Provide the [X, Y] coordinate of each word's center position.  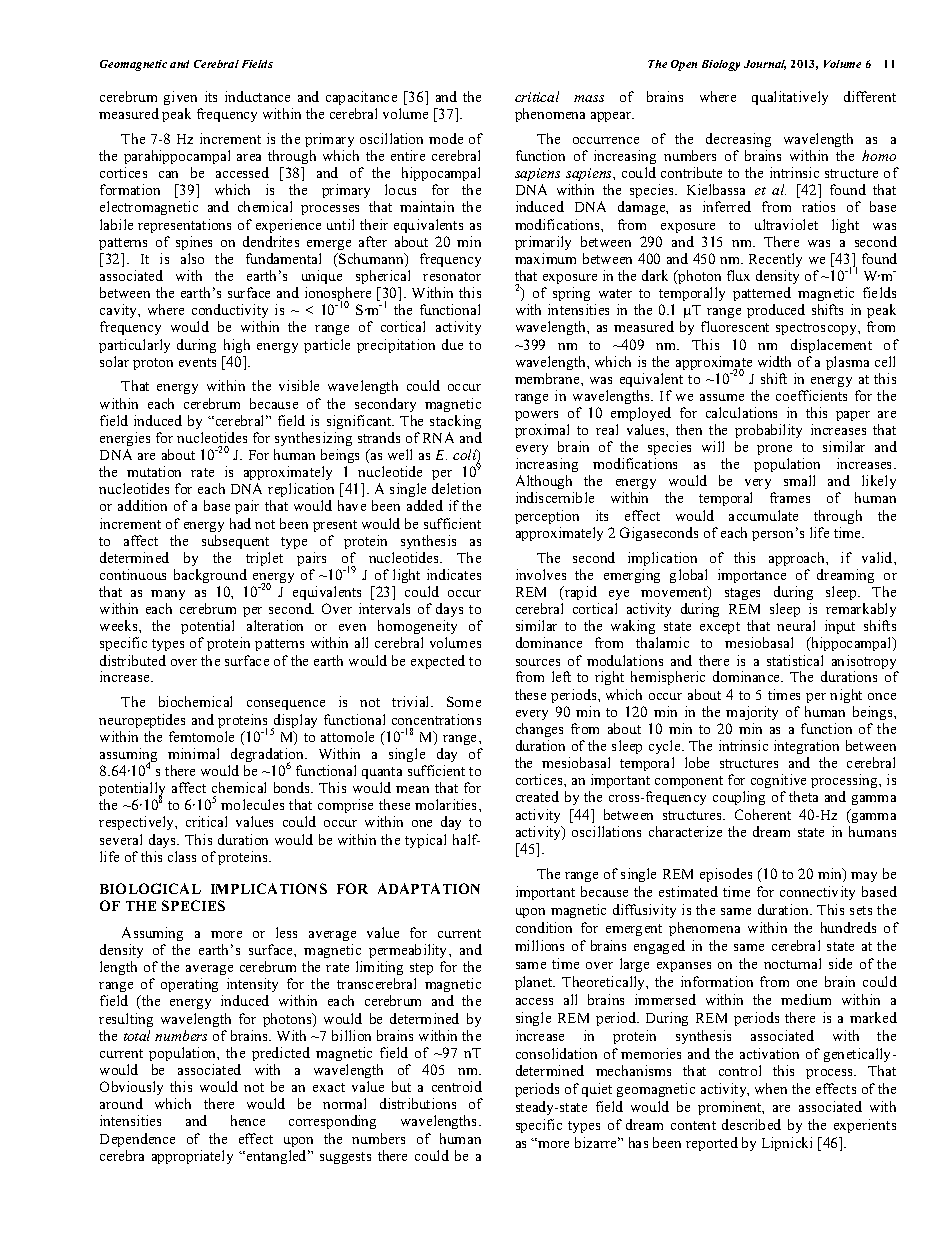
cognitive [778, 781]
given [180, 98]
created [537, 796]
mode [446, 138]
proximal [542, 431]
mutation [154, 471]
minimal [193, 753]
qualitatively [790, 98]
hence [248, 1120]
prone [774, 450]
